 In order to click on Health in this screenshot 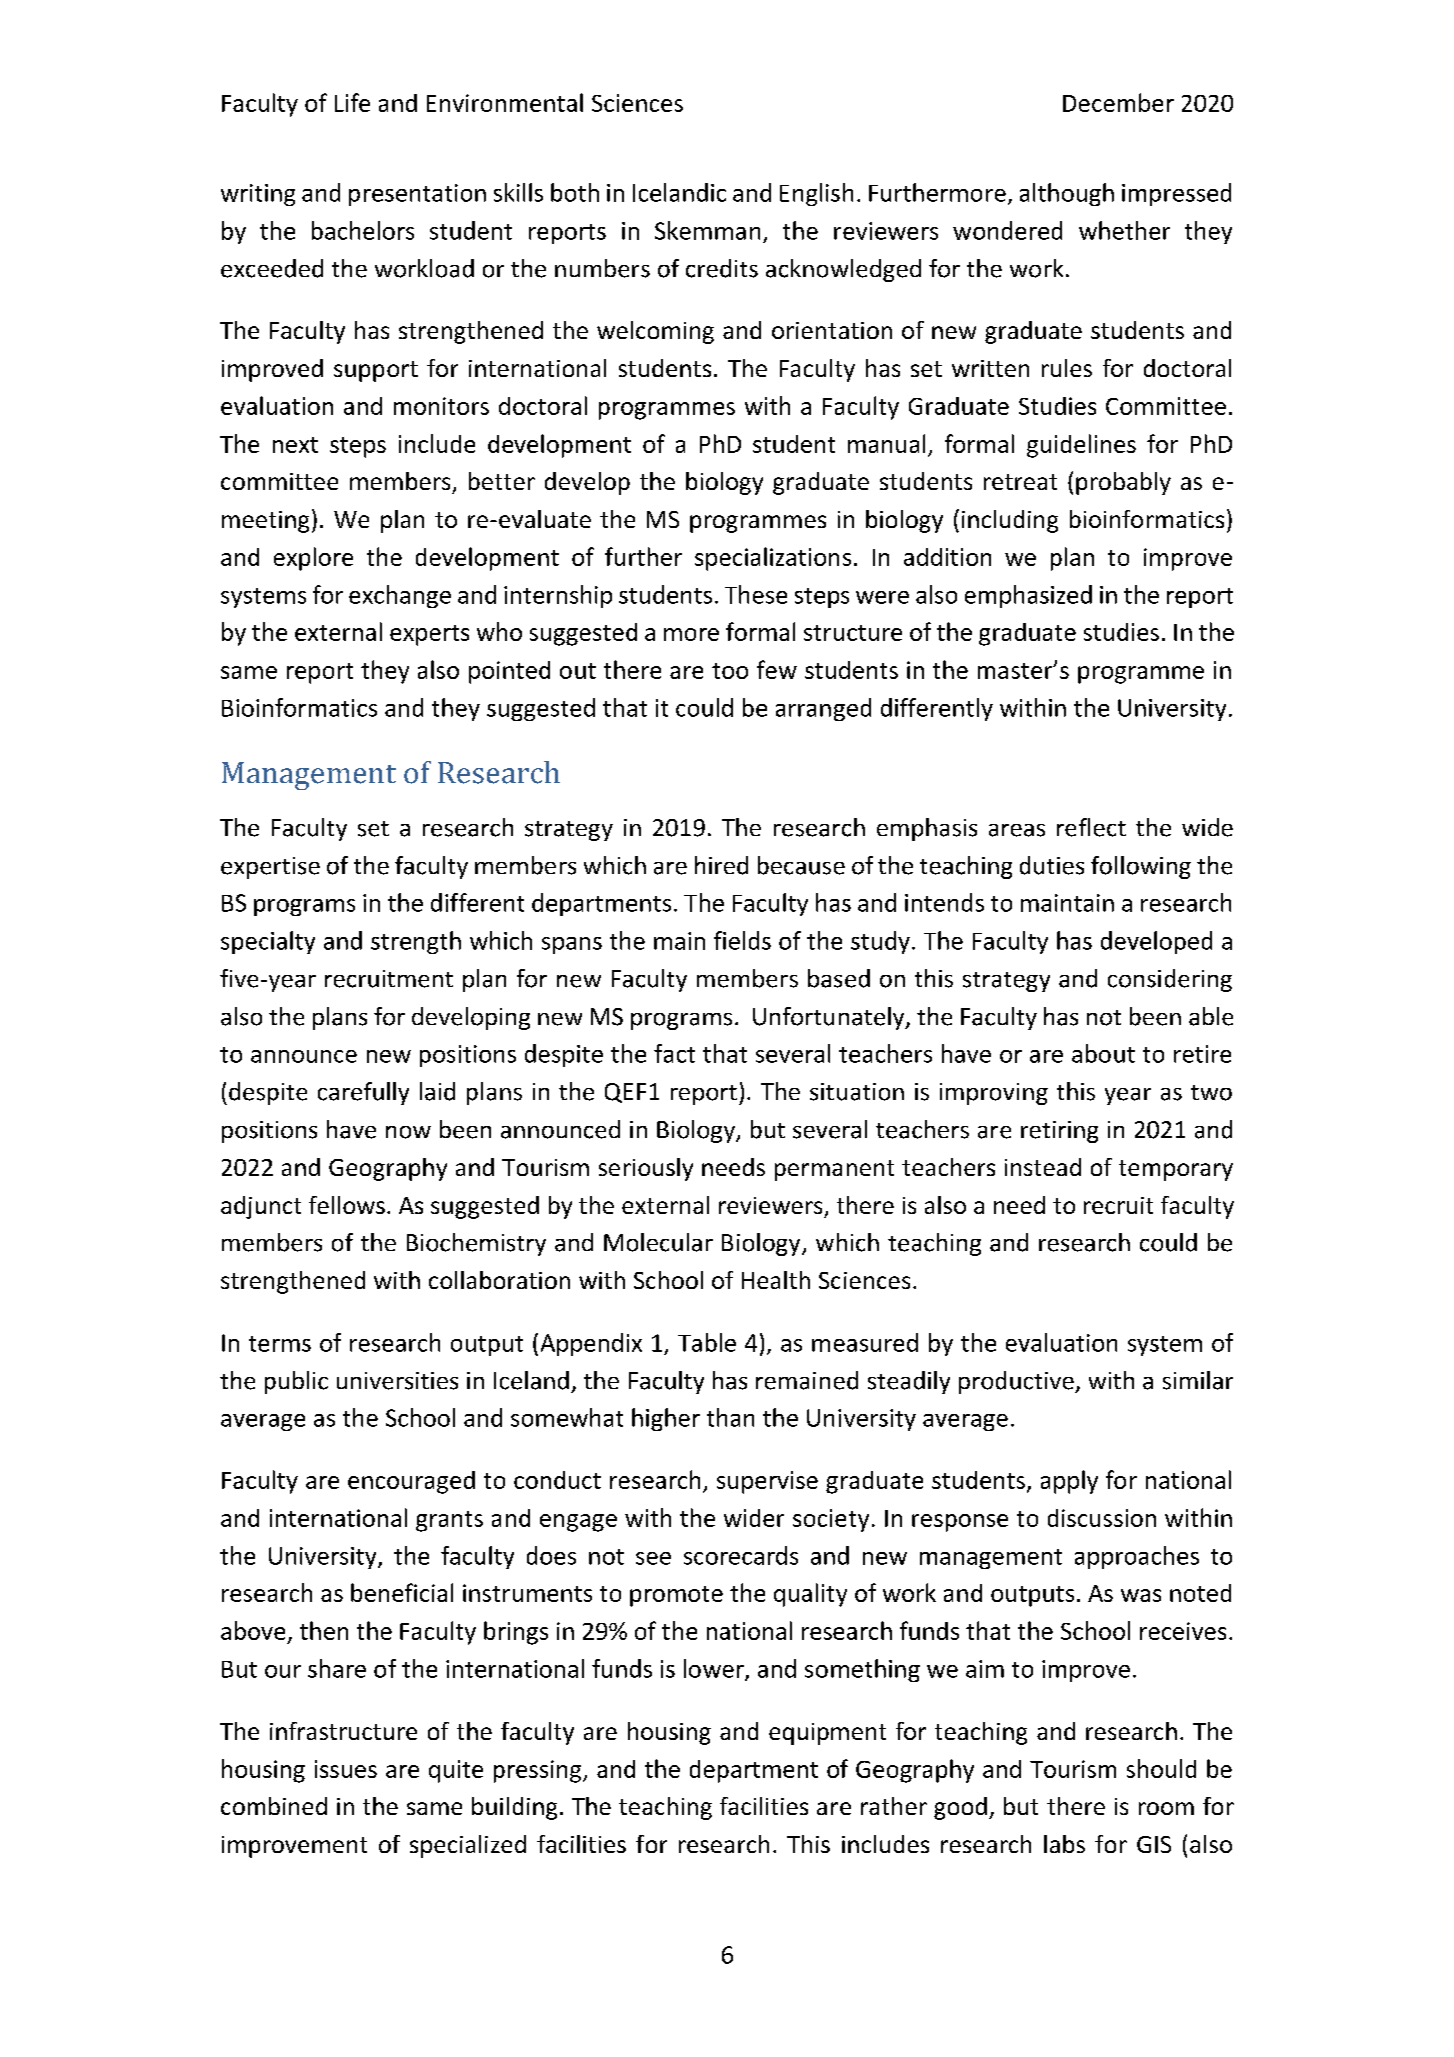, I will do `click(776, 1280)`.
